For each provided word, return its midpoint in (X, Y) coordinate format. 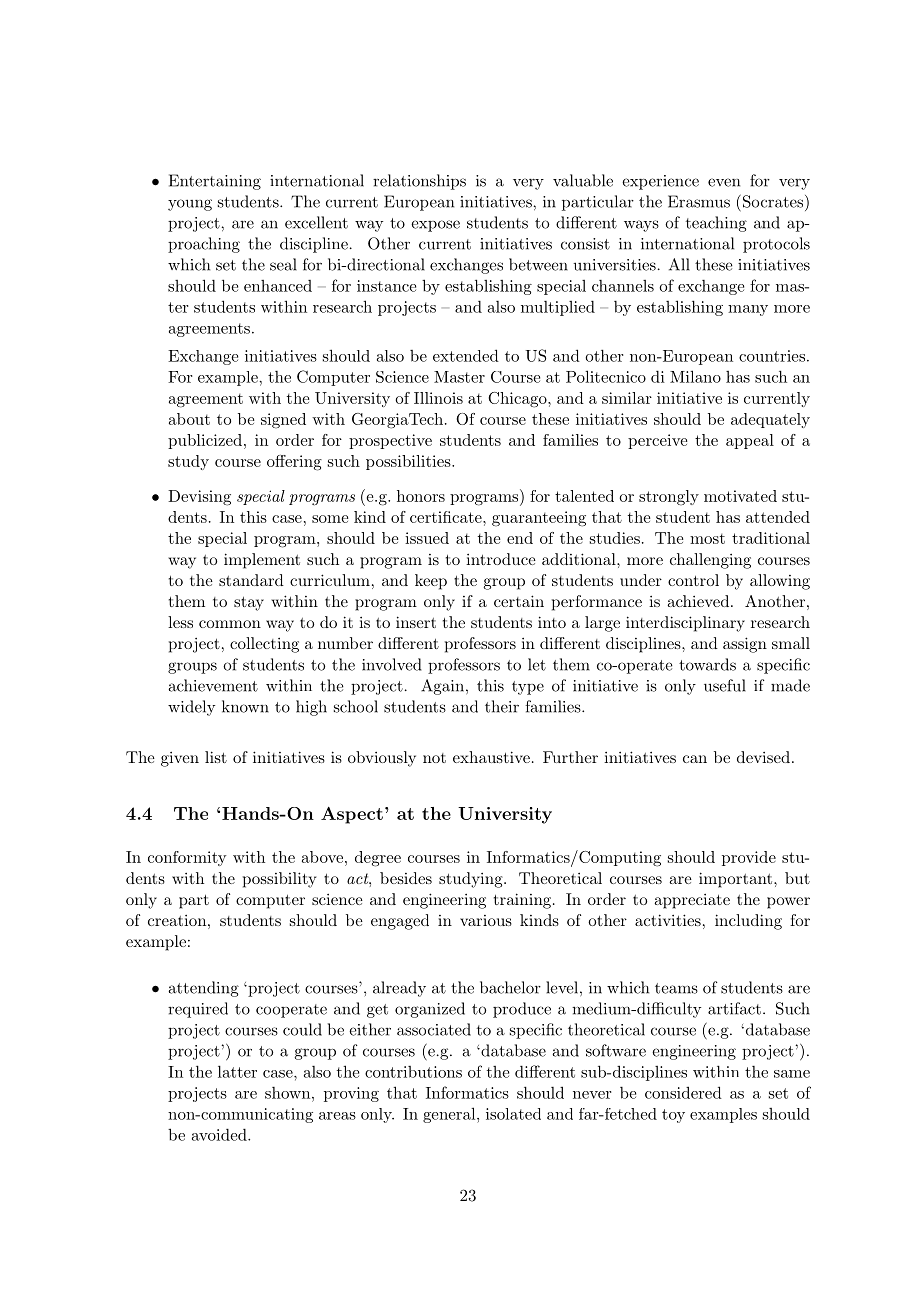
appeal (750, 441)
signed (283, 421)
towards (707, 664)
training (524, 901)
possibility (279, 880)
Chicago (518, 400)
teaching (716, 224)
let (537, 664)
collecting (264, 645)
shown (289, 1093)
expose (435, 226)
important (735, 880)
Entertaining (215, 182)
